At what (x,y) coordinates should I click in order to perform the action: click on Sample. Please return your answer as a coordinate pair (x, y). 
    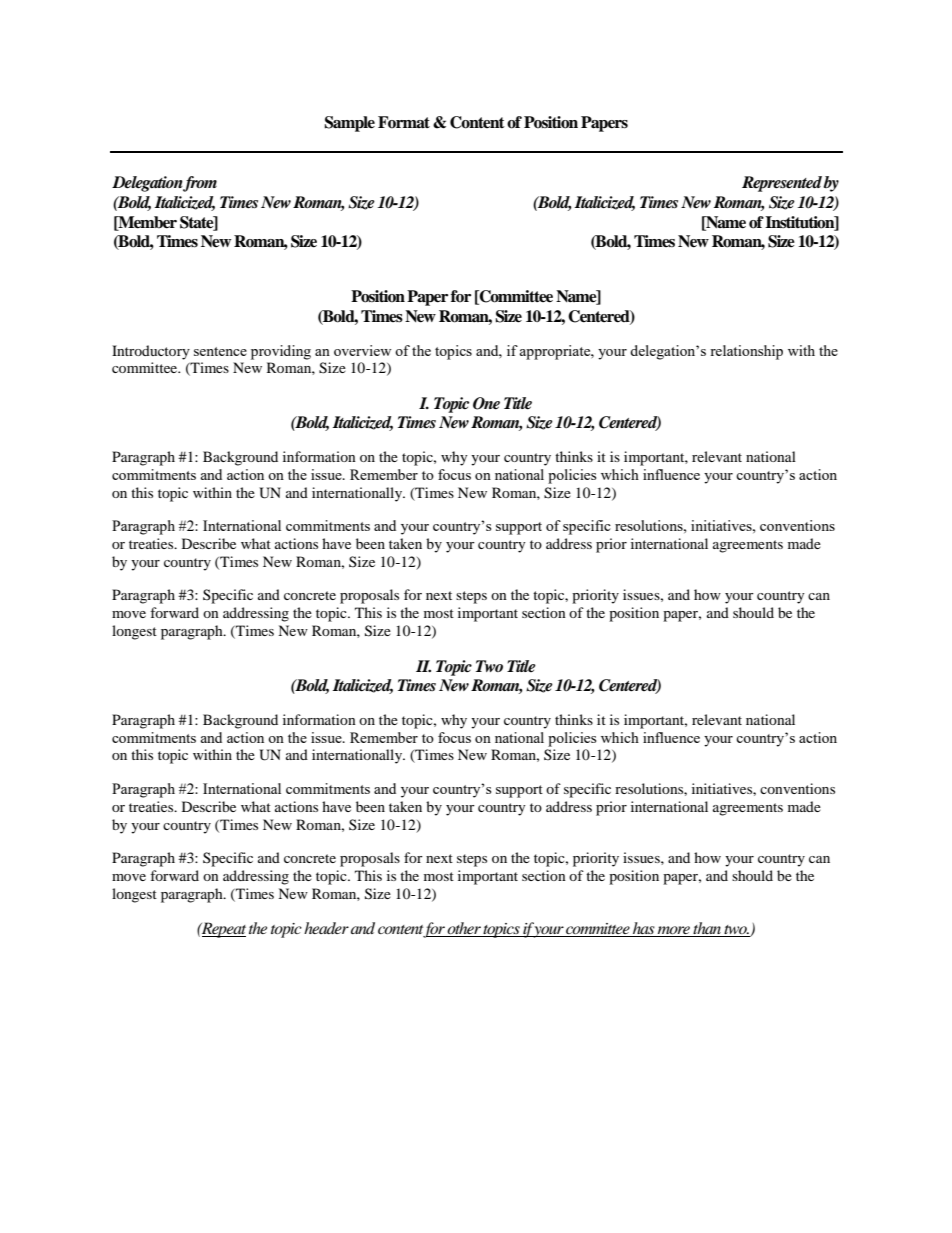
    Looking at the image, I should click on (349, 124).
